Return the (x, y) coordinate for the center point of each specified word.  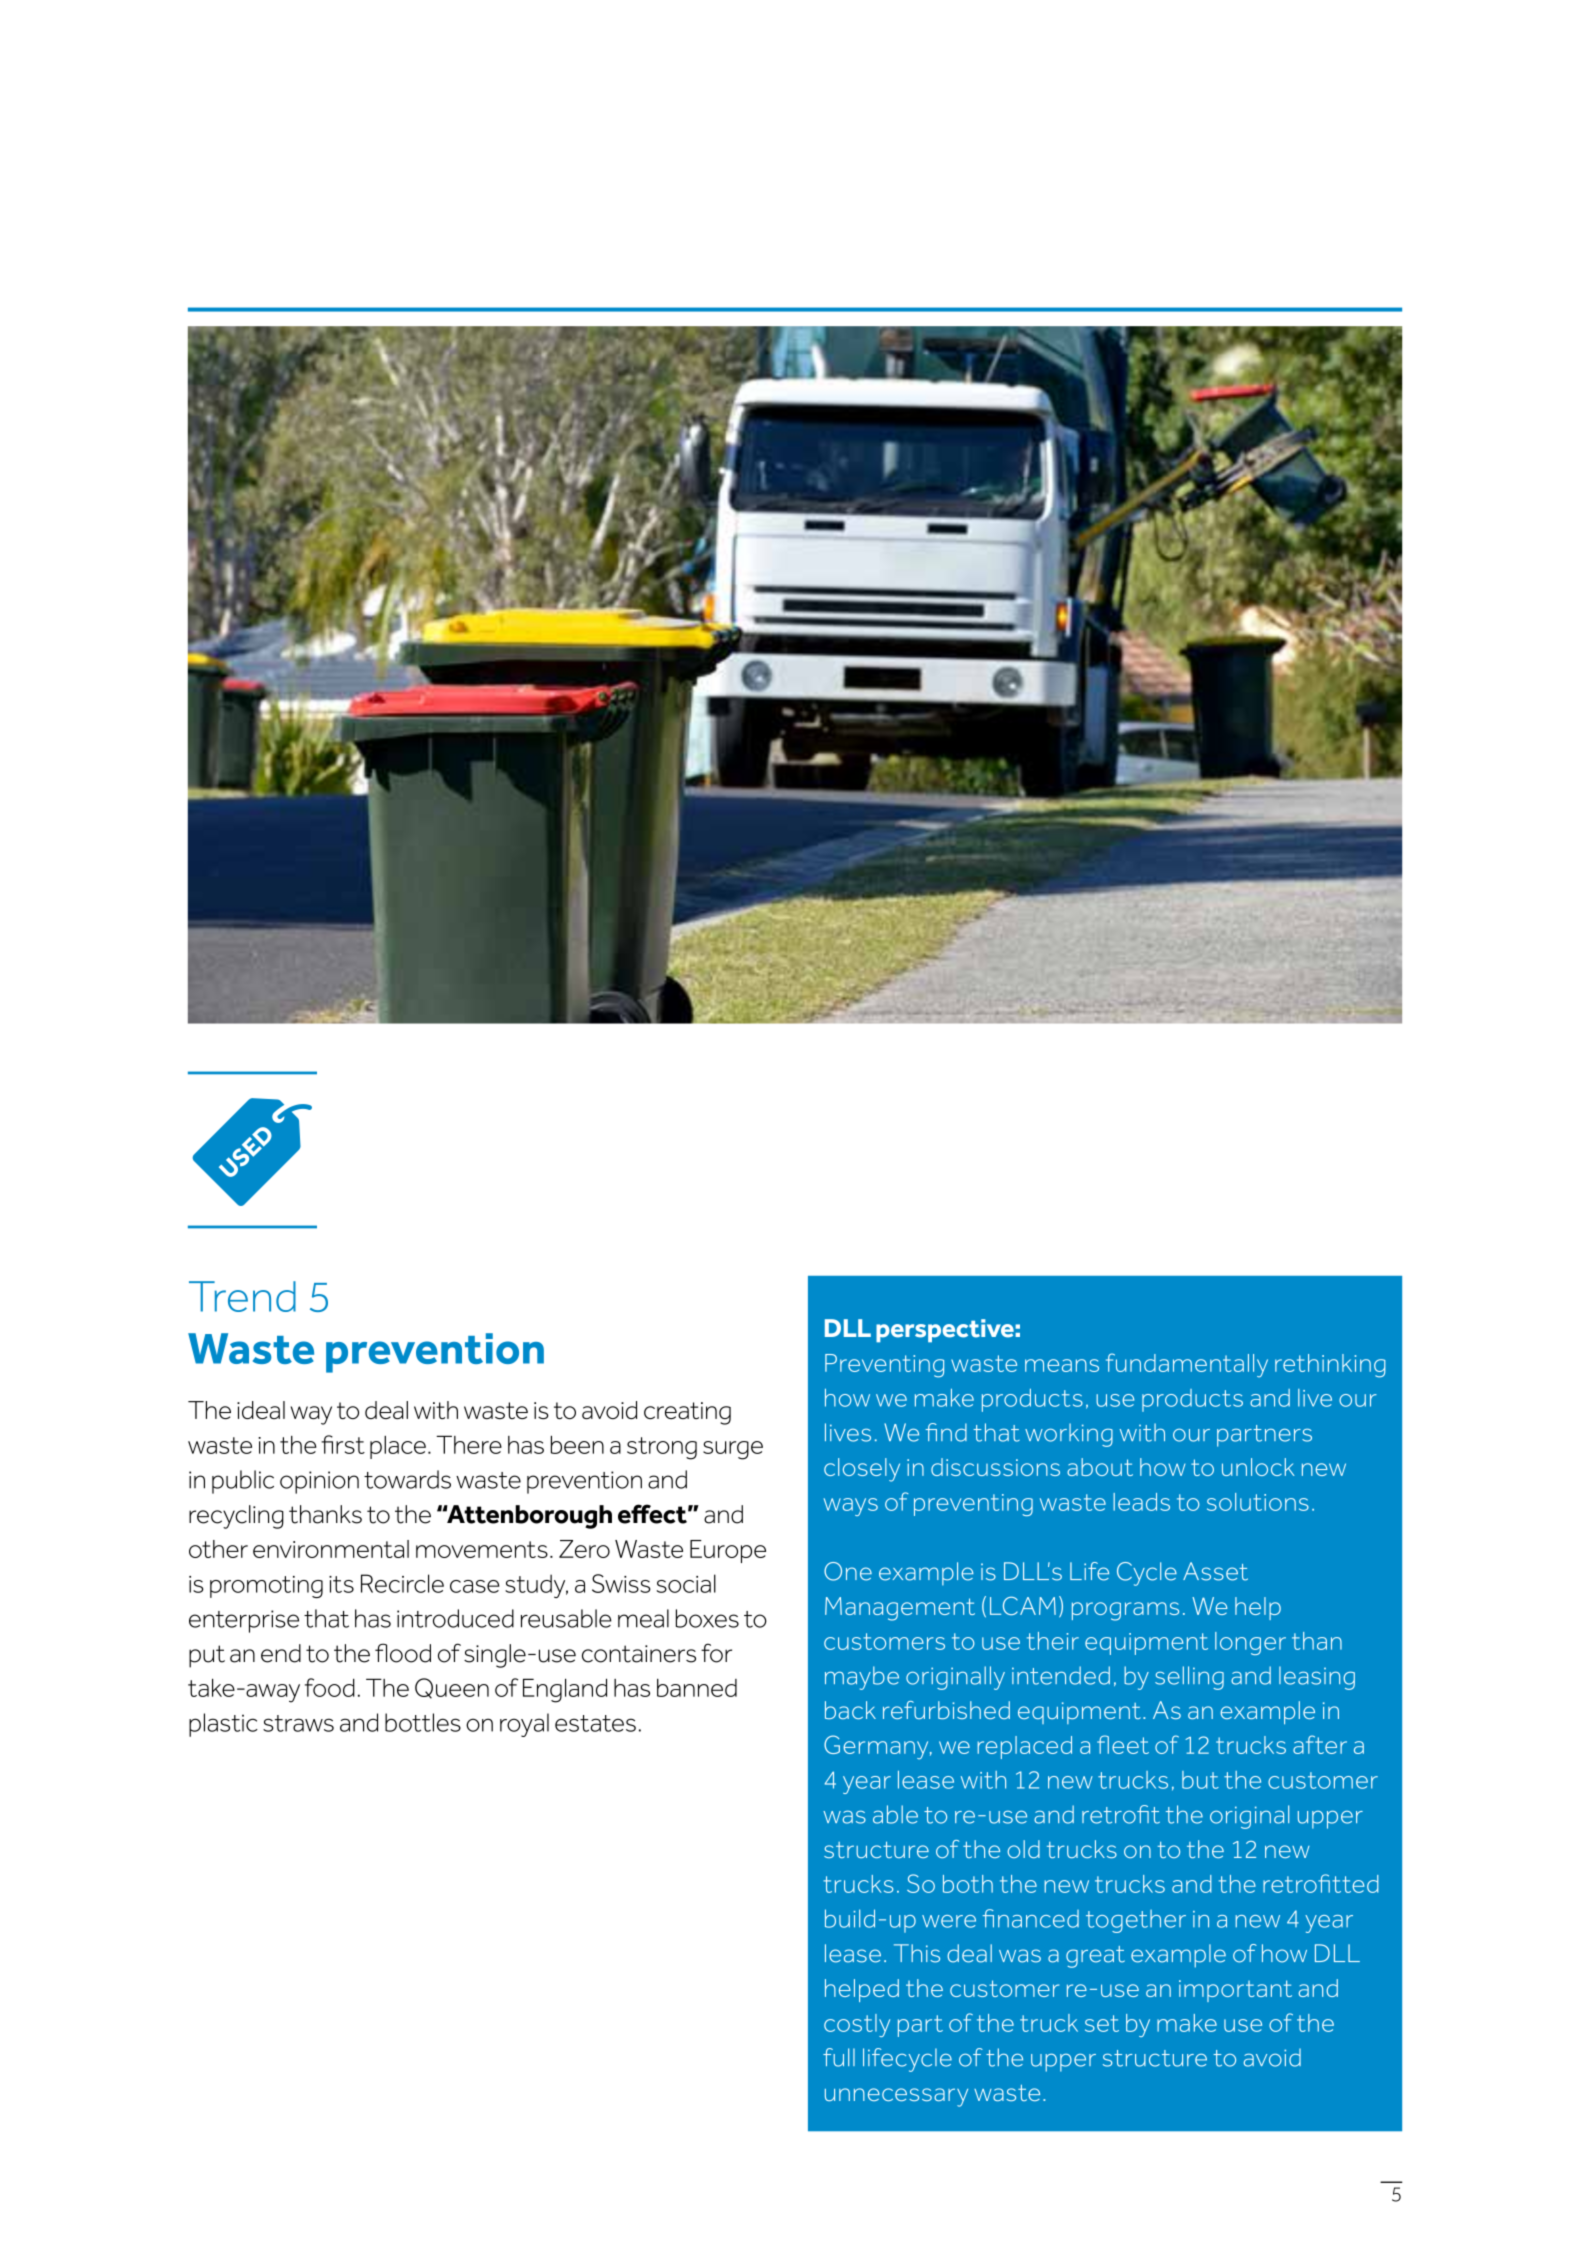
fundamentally (1187, 1365)
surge (733, 1450)
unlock (1258, 1467)
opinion (319, 1482)
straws (298, 1723)
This (917, 1953)
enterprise (244, 1621)
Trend (242, 1296)
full (839, 2057)
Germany (877, 1747)
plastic (223, 1725)
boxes (707, 1618)
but (1200, 1780)
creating (687, 1413)
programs (1125, 1611)
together (1136, 1921)
